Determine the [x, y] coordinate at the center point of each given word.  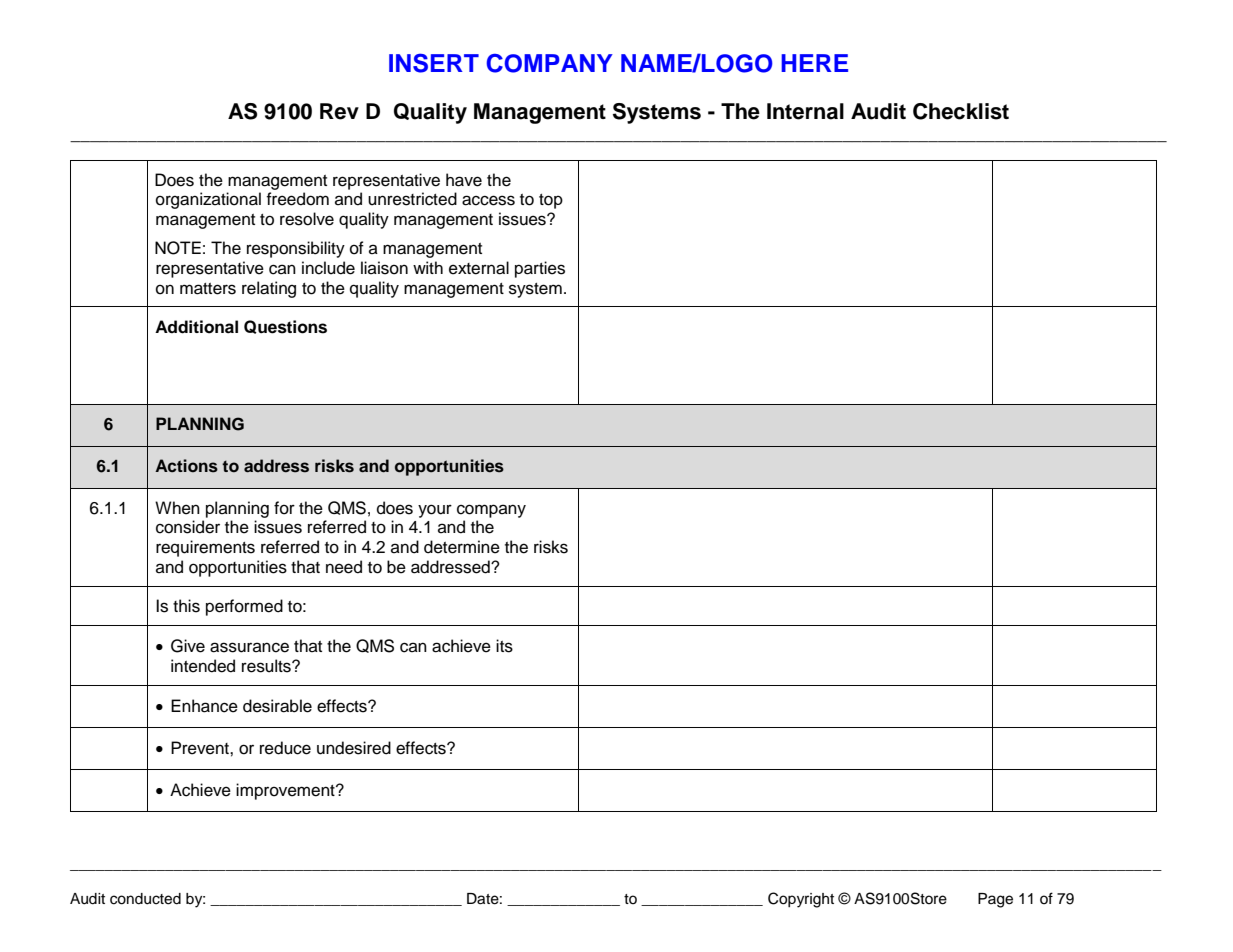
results [267, 666]
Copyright [801, 900]
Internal [805, 111]
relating [269, 289]
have [464, 180]
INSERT [434, 63]
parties [540, 269]
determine [462, 547]
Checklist [961, 111]
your [435, 511]
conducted [145, 899]
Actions [186, 466]
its [504, 646]
